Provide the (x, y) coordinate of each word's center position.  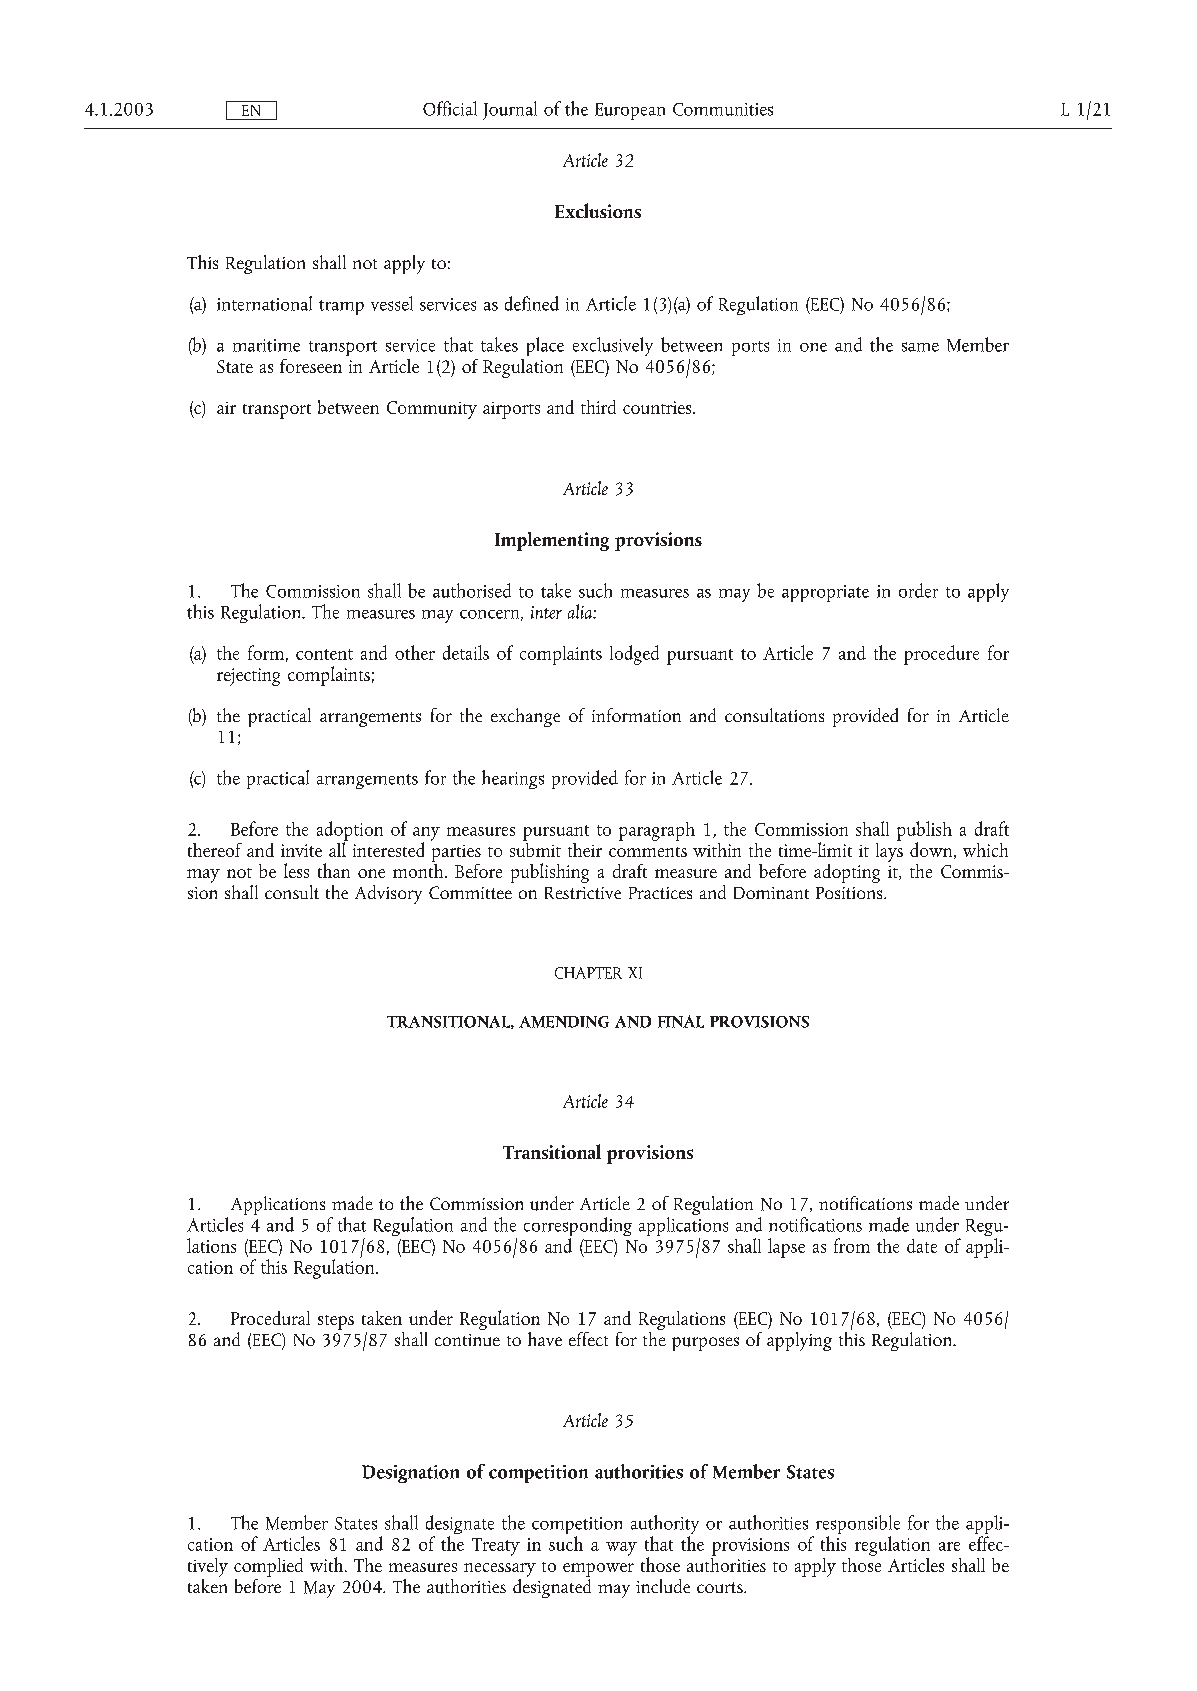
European (630, 111)
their (585, 850)
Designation (410, 1474)
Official (450, 108)
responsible (856, 1526)
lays (889, 851)
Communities (723, 109)
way (621, 1549)
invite (301, 850)
